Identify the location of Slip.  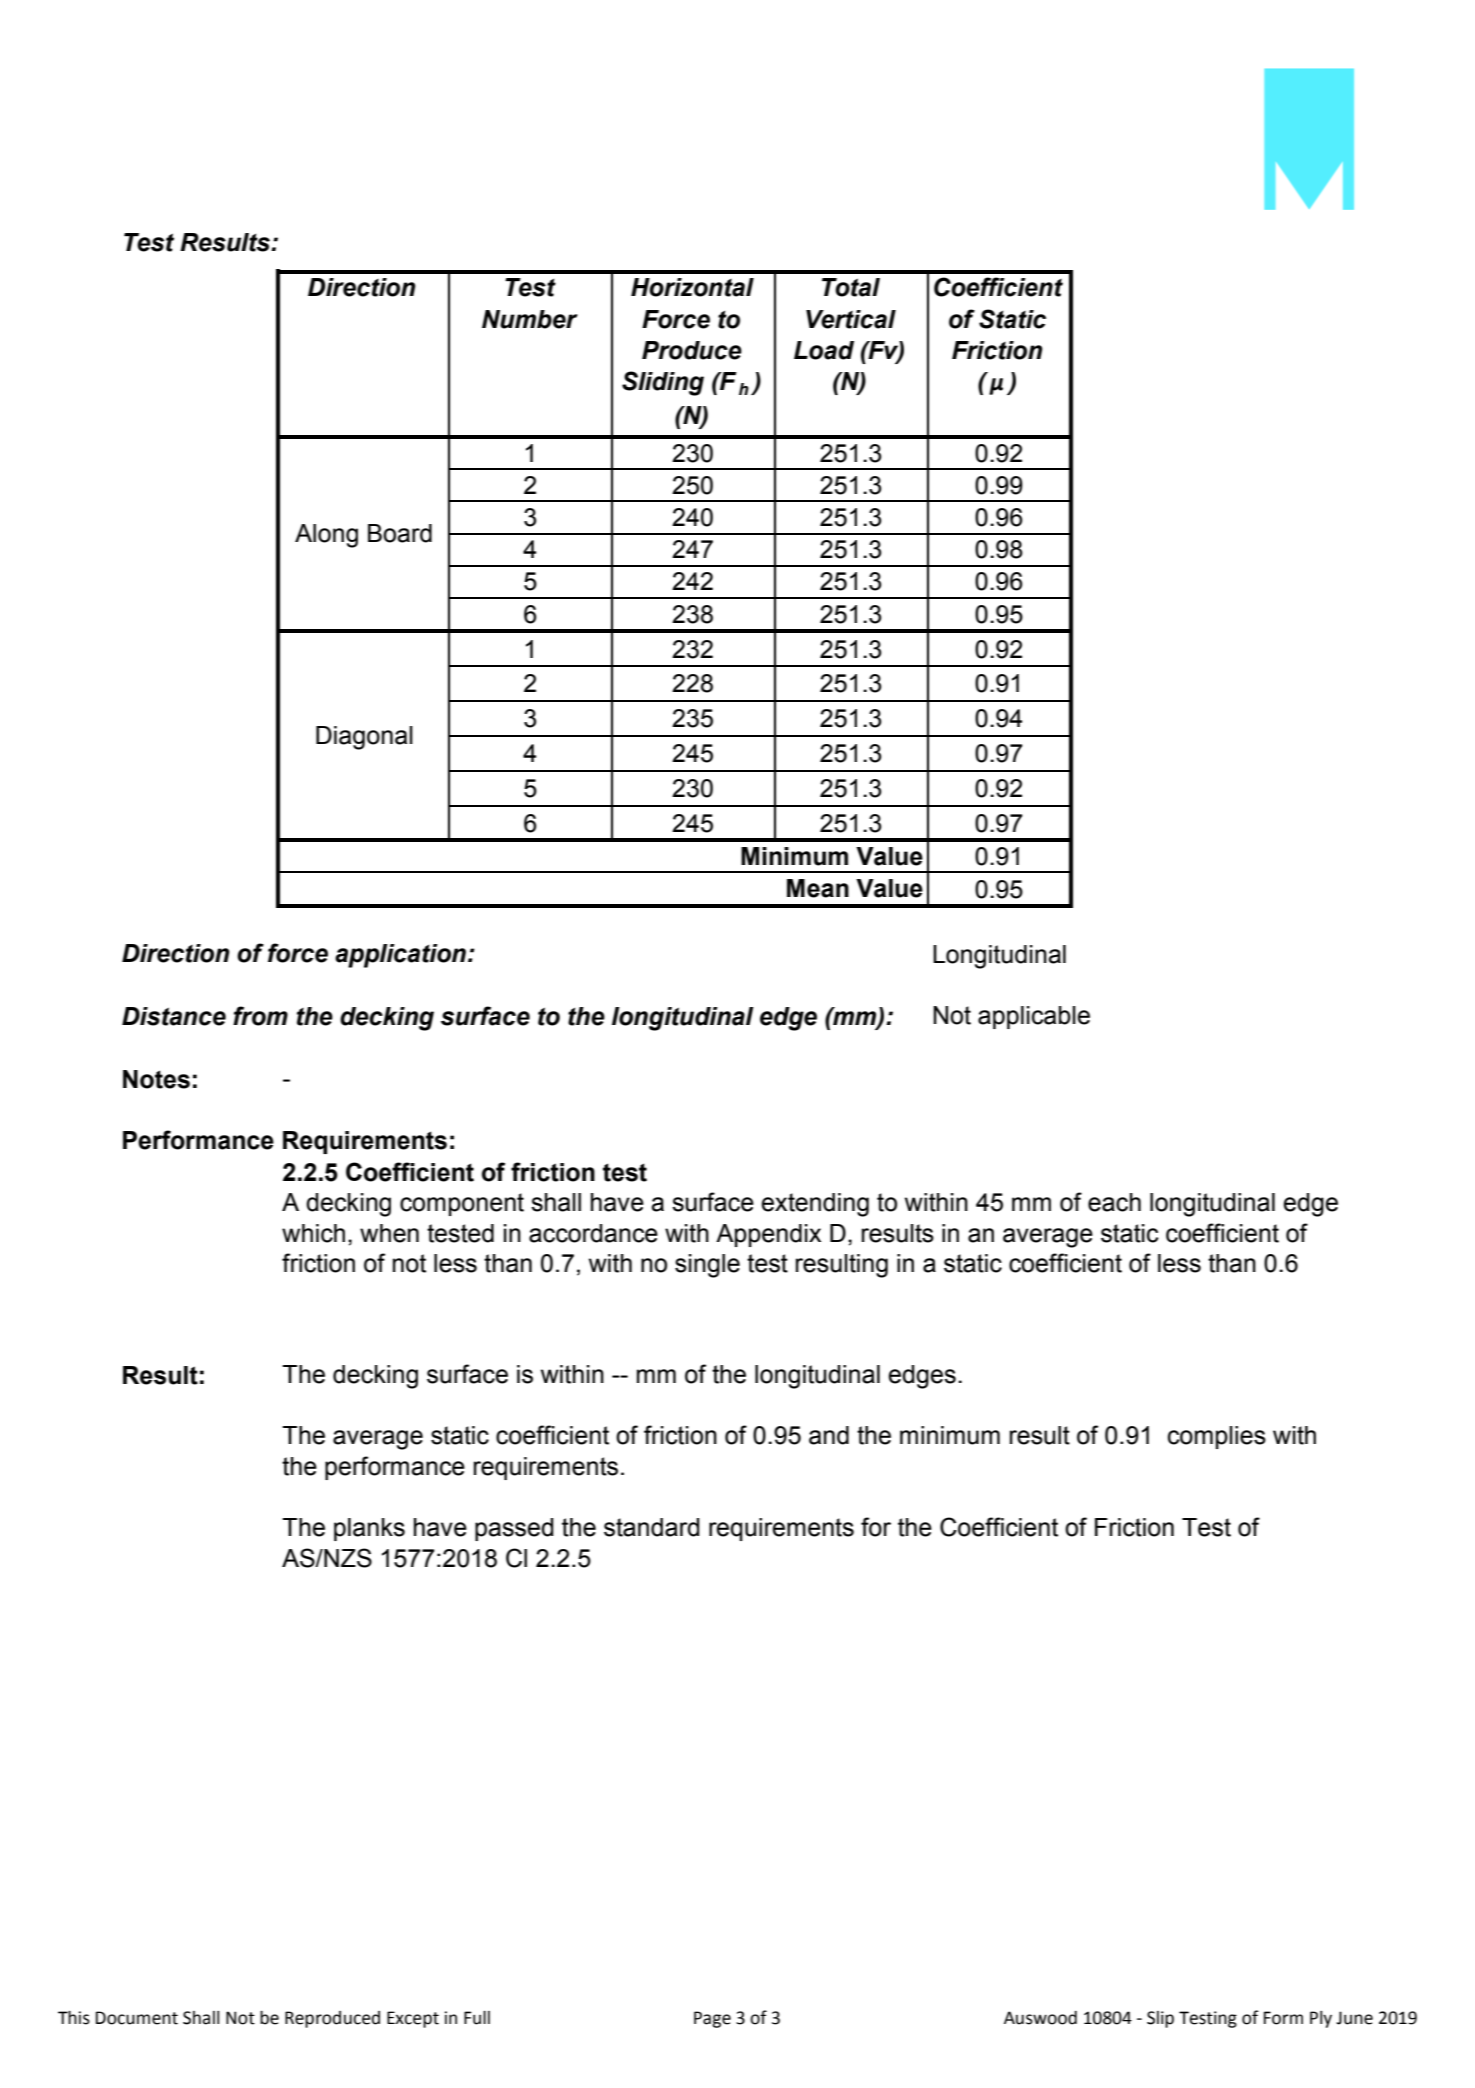
(1160, 2019).
